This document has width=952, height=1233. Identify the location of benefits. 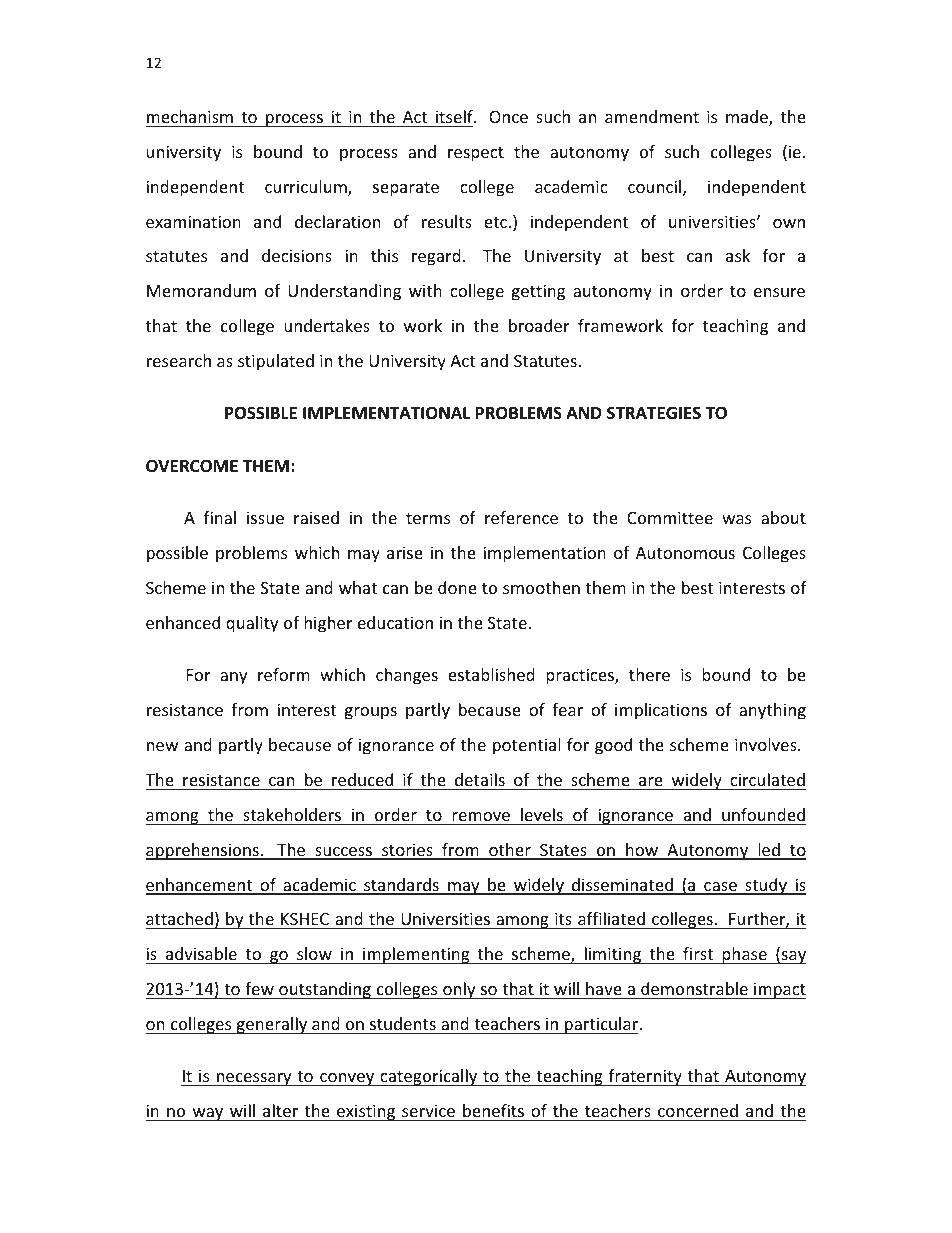
(493, 1110).
